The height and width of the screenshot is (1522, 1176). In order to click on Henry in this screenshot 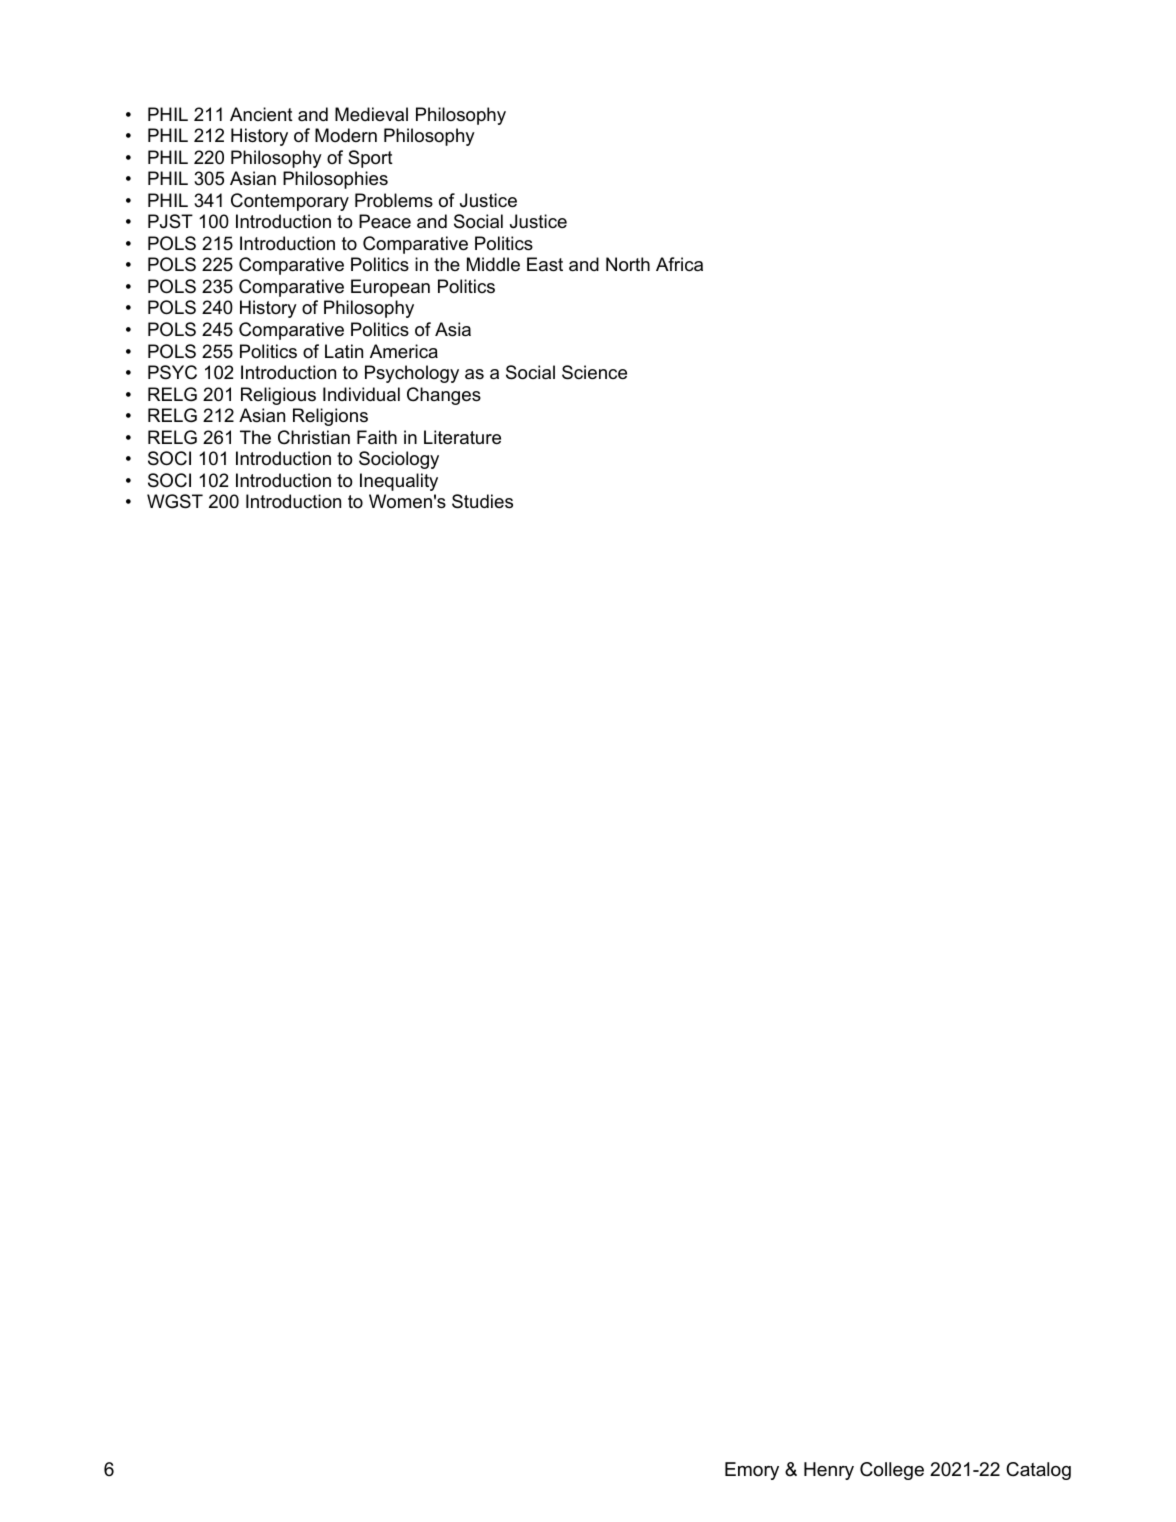, I will do `click(829, 1471)`.
